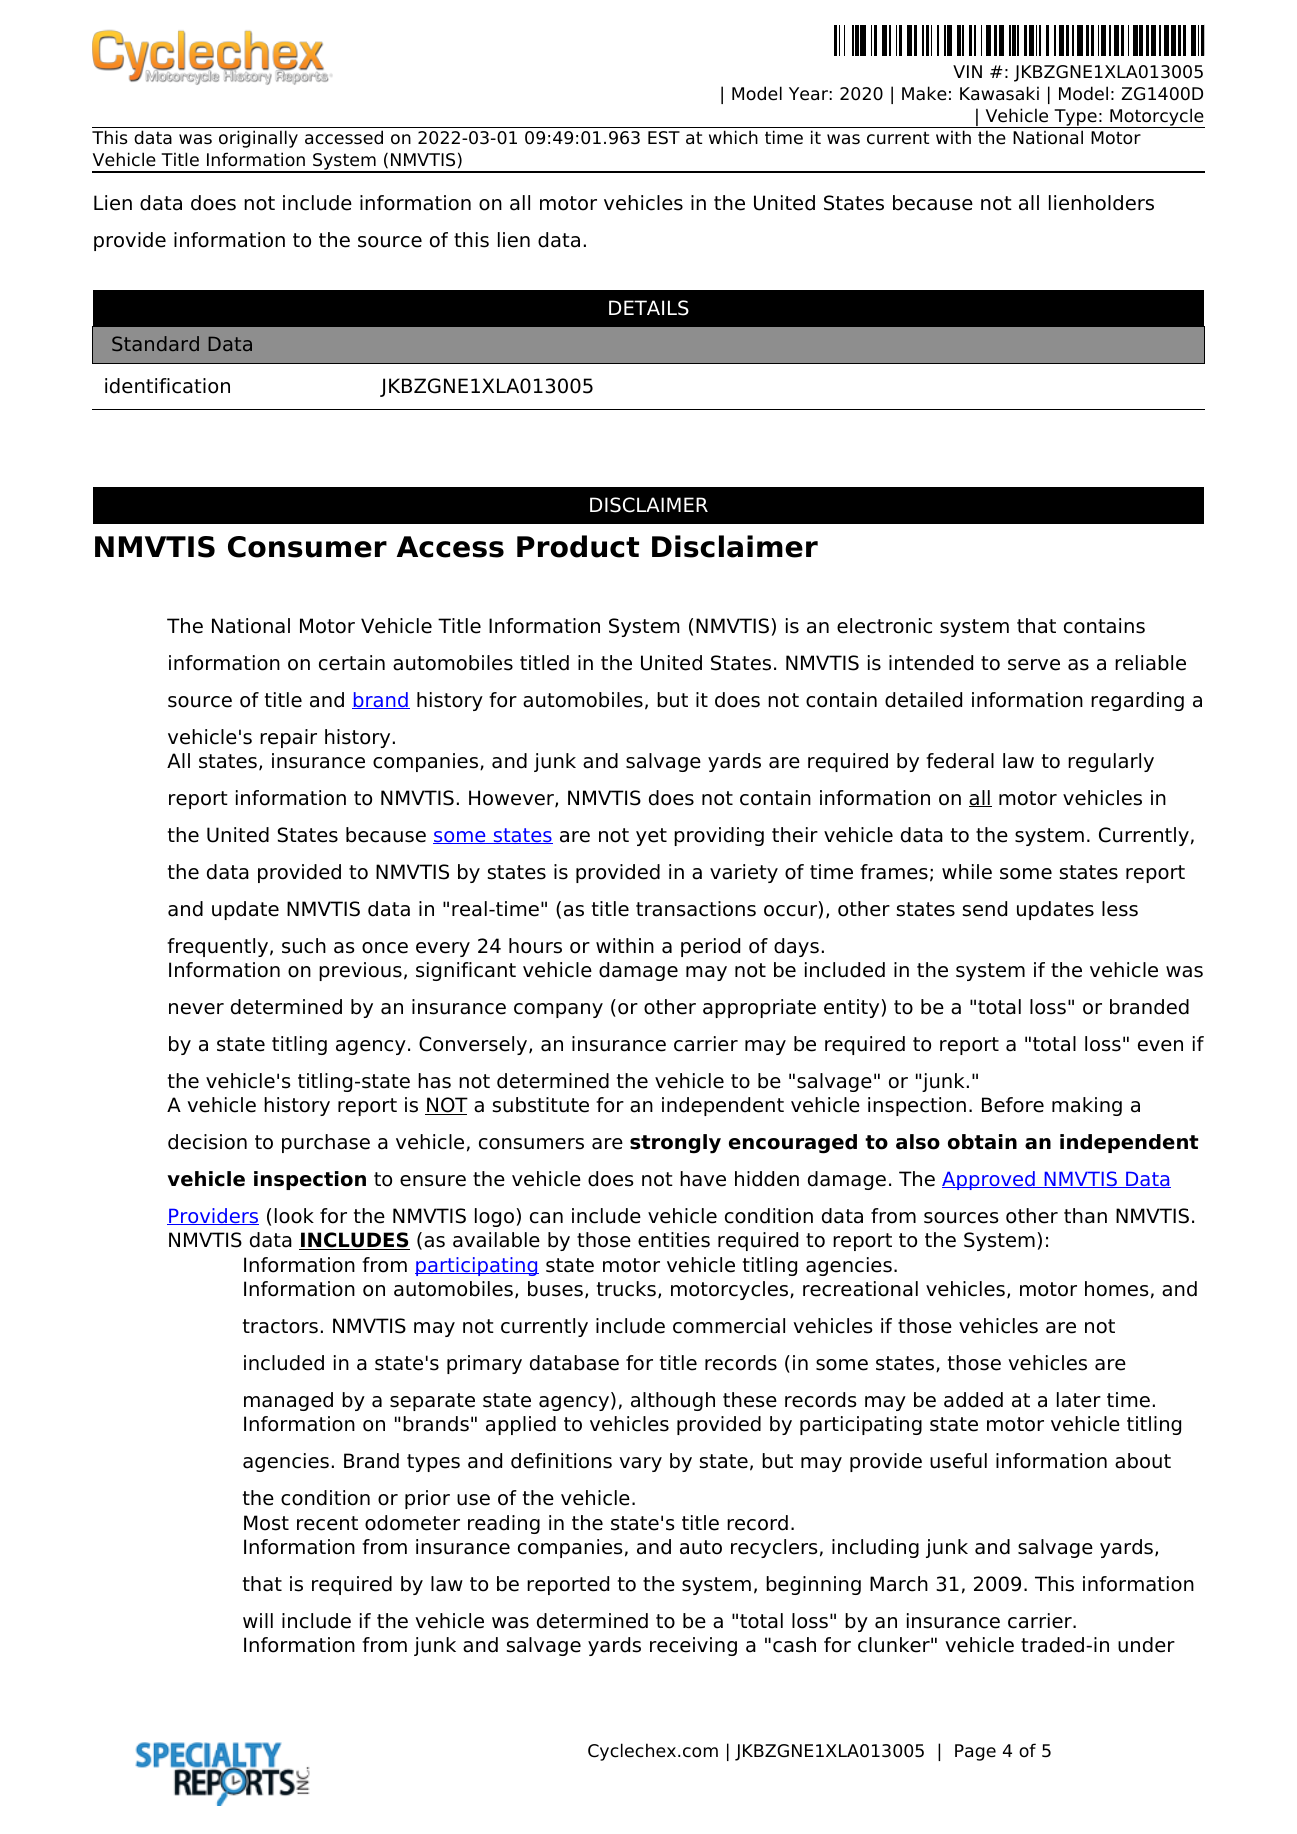 Image resolution: width=1297 pixels, height=1834 pixels. Describe the element at coordinates (696, 909) in the screenshot. I see `transactions` at that location.
